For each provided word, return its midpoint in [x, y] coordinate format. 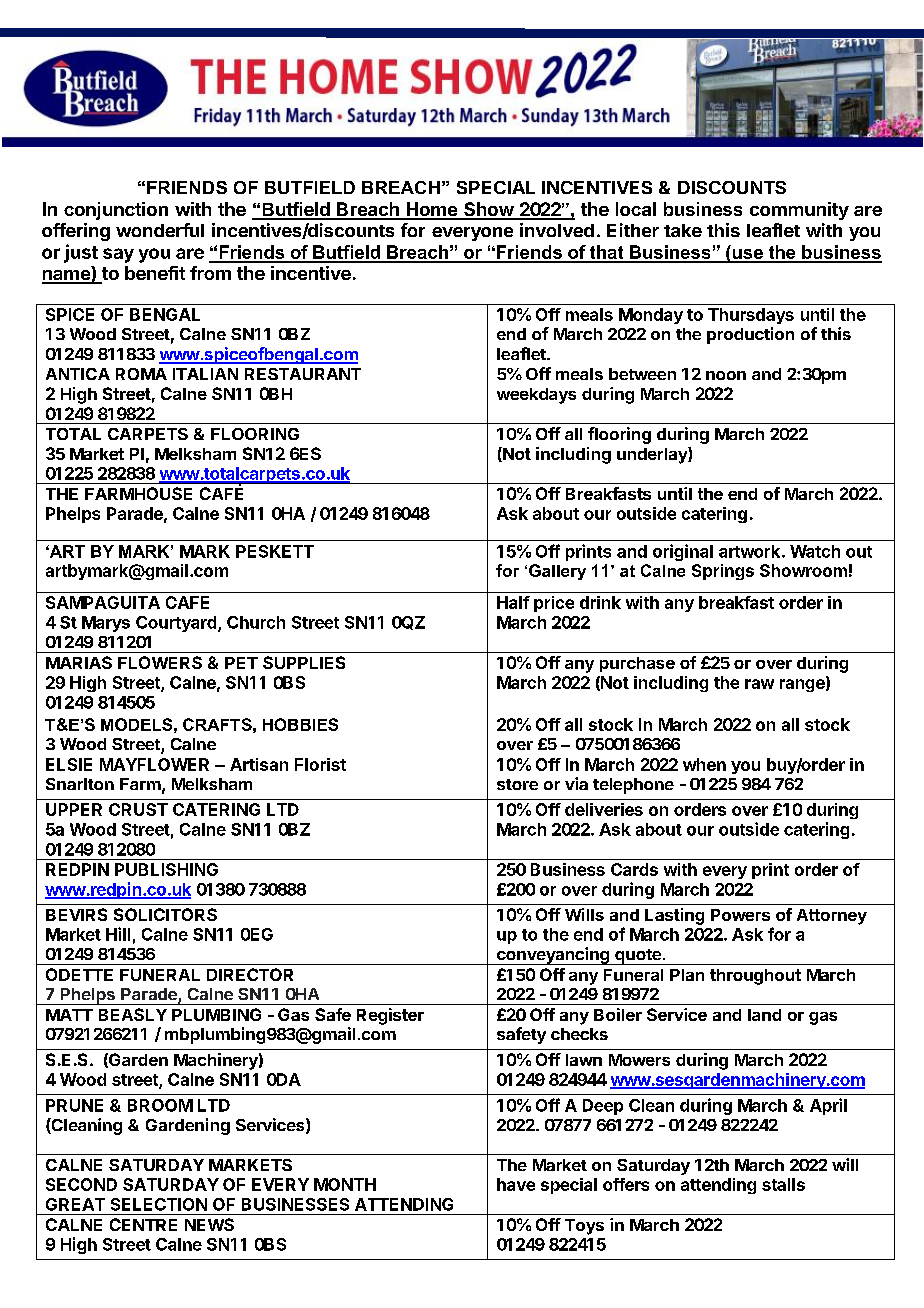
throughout [755, 977]
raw [759, 684]
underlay [653, 455]
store [517, 784]
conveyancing [553, 956]
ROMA [141, 374]
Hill [118, 934]
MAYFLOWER [154, 764]
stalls [783, 1184]
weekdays [536, 396]
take [683, 230]
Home [431, 210]
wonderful [160, 230]
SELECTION [159, 1204]
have [516, 1184]
